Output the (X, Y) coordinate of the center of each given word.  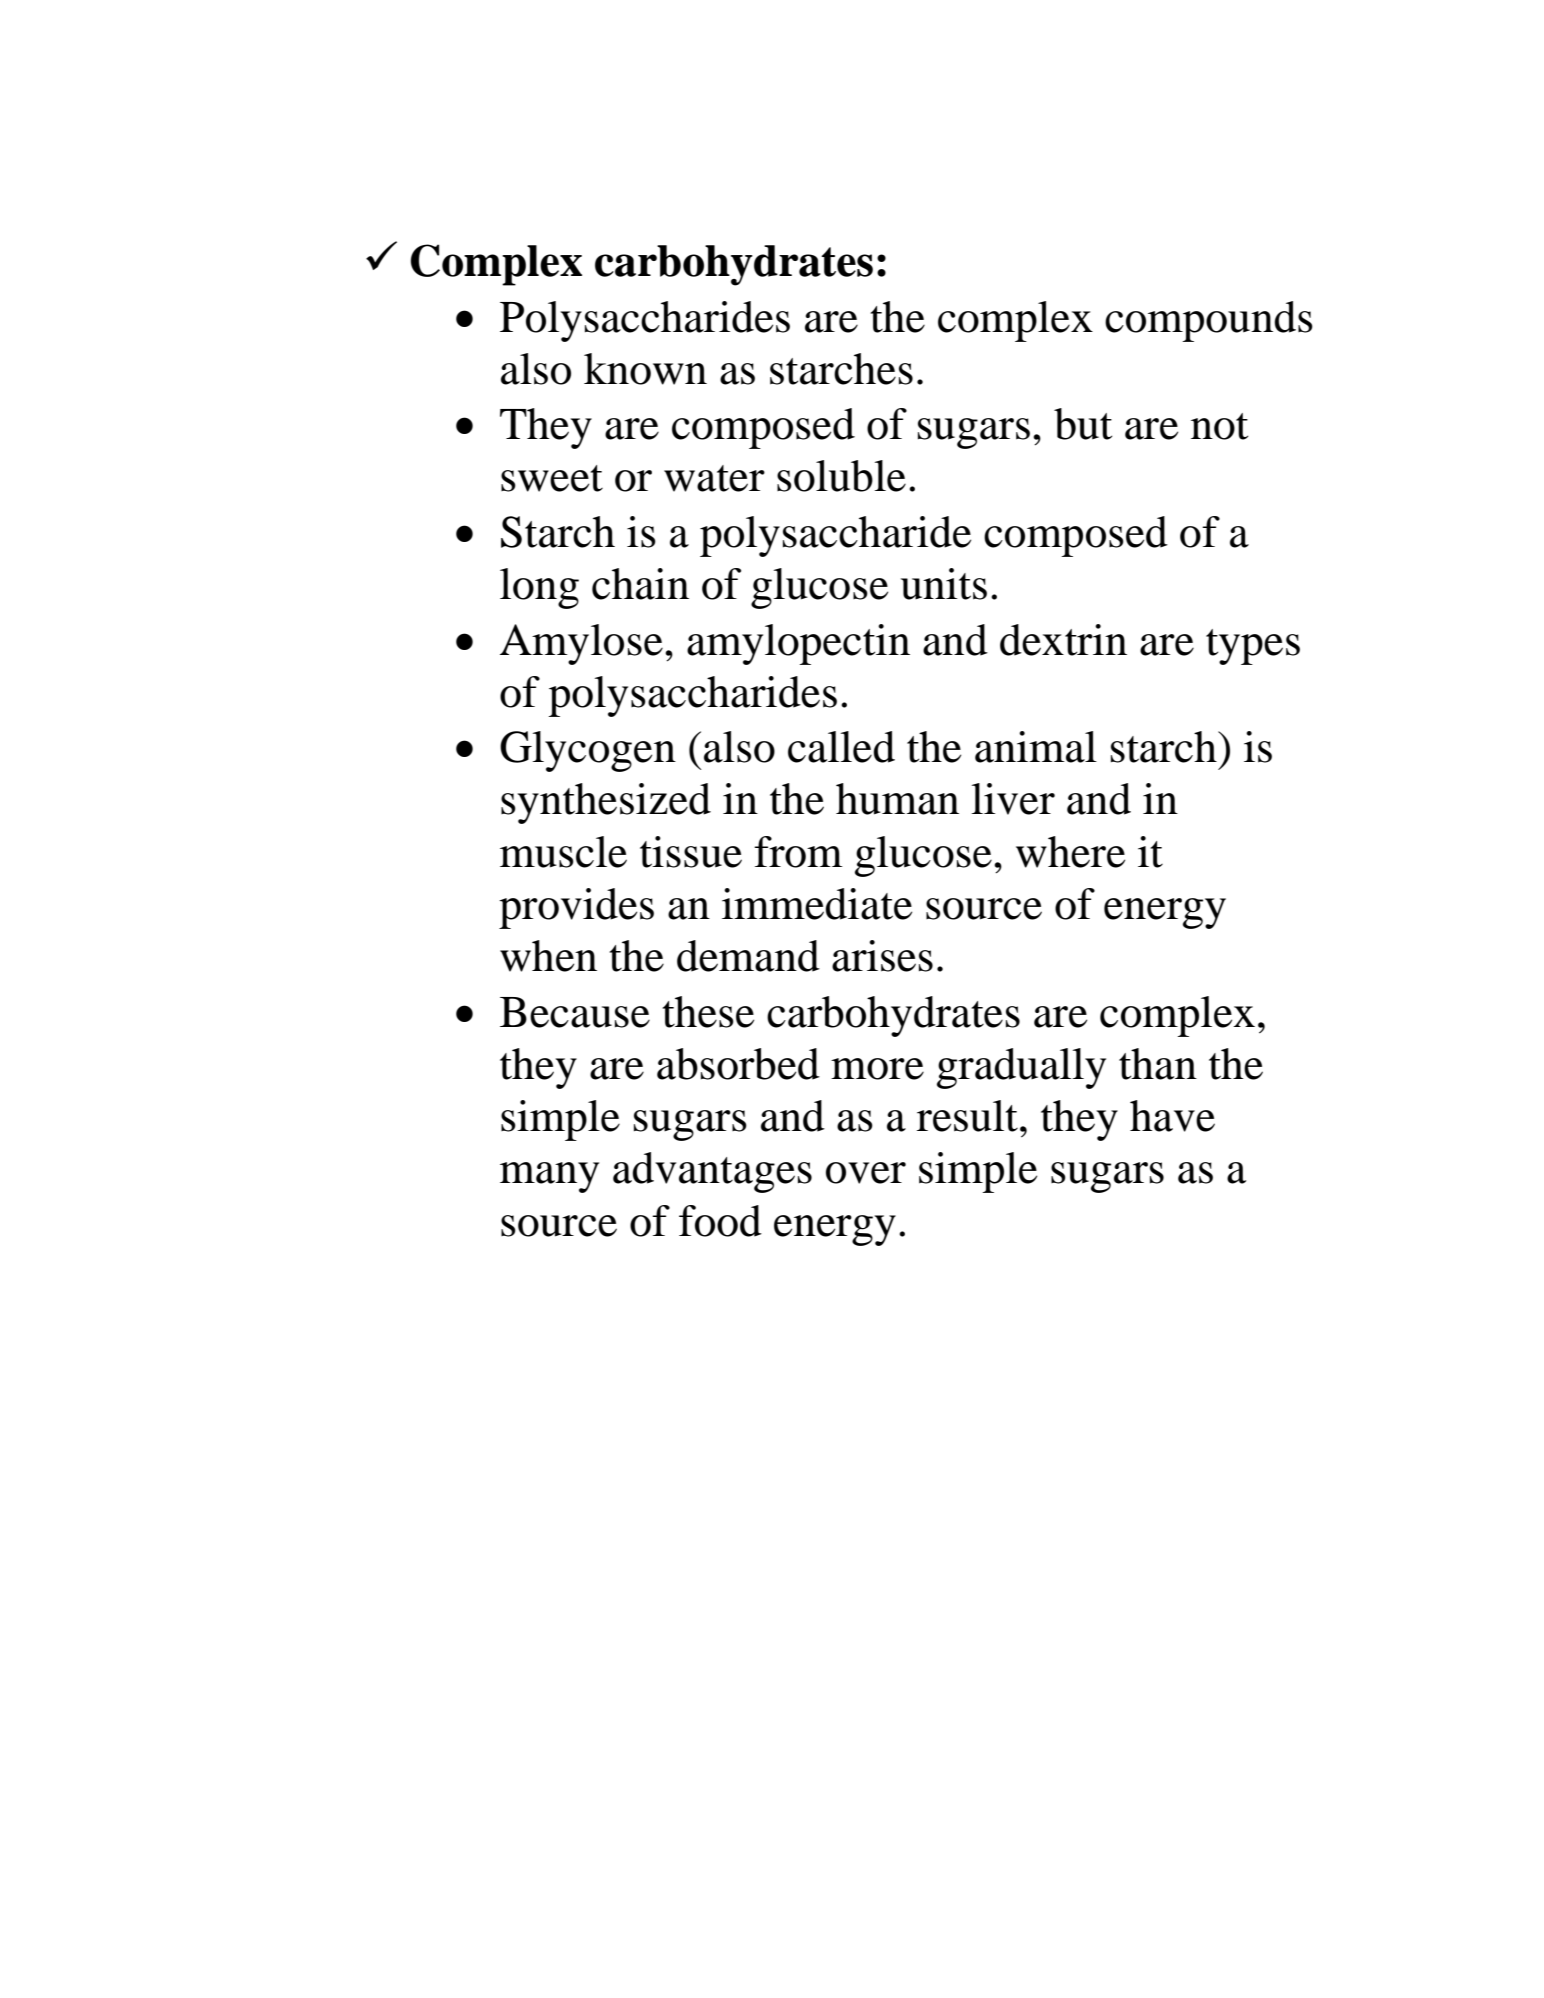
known (645, 369)
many (549, 1177)
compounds (1209, 321)
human (897, 799)
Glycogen (588, 751)
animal (1036, 747)
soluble (841, 476)
